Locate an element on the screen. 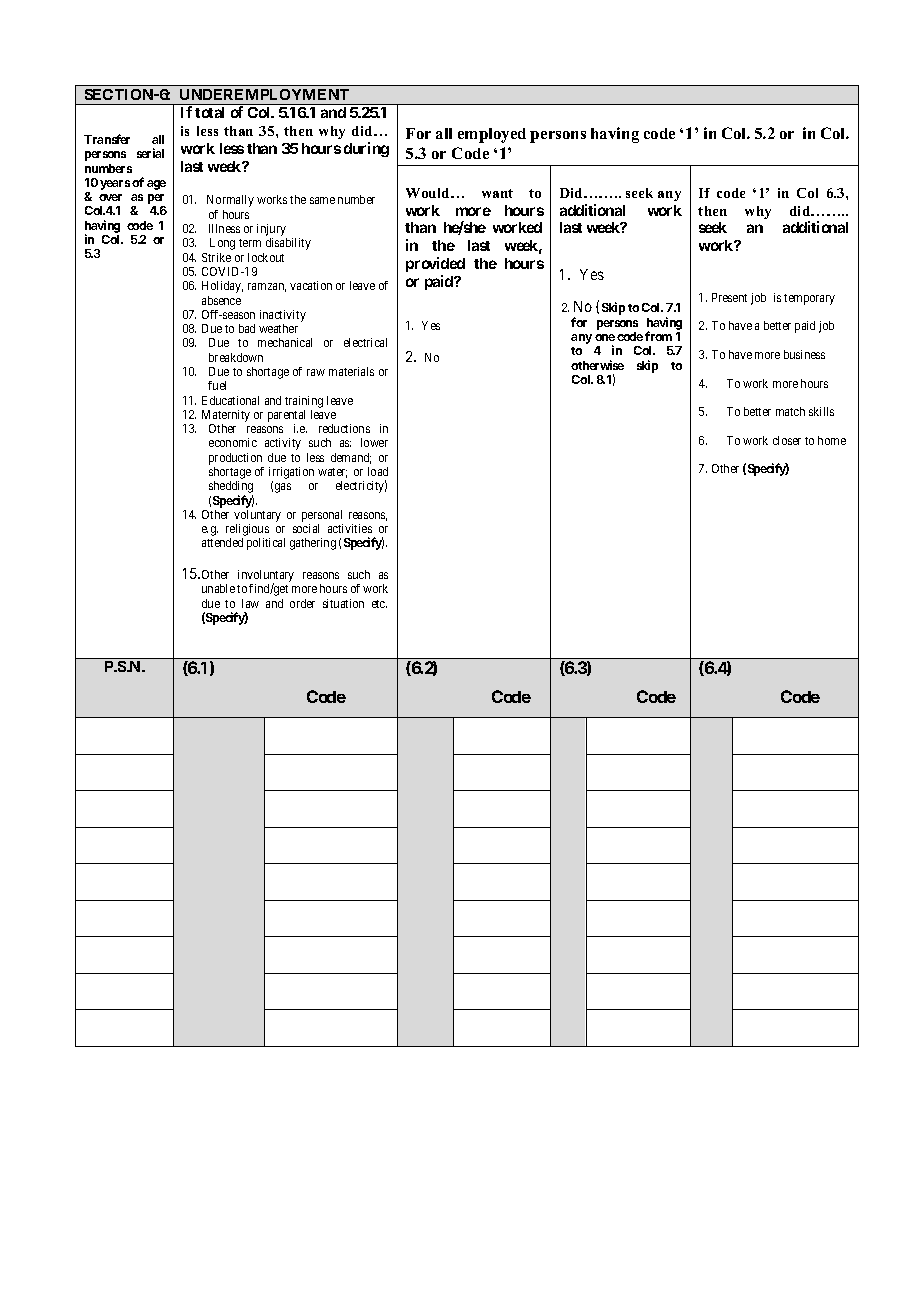 This screenshot has width=924, height=1308. shedding is located at coordinates (231, 488).
